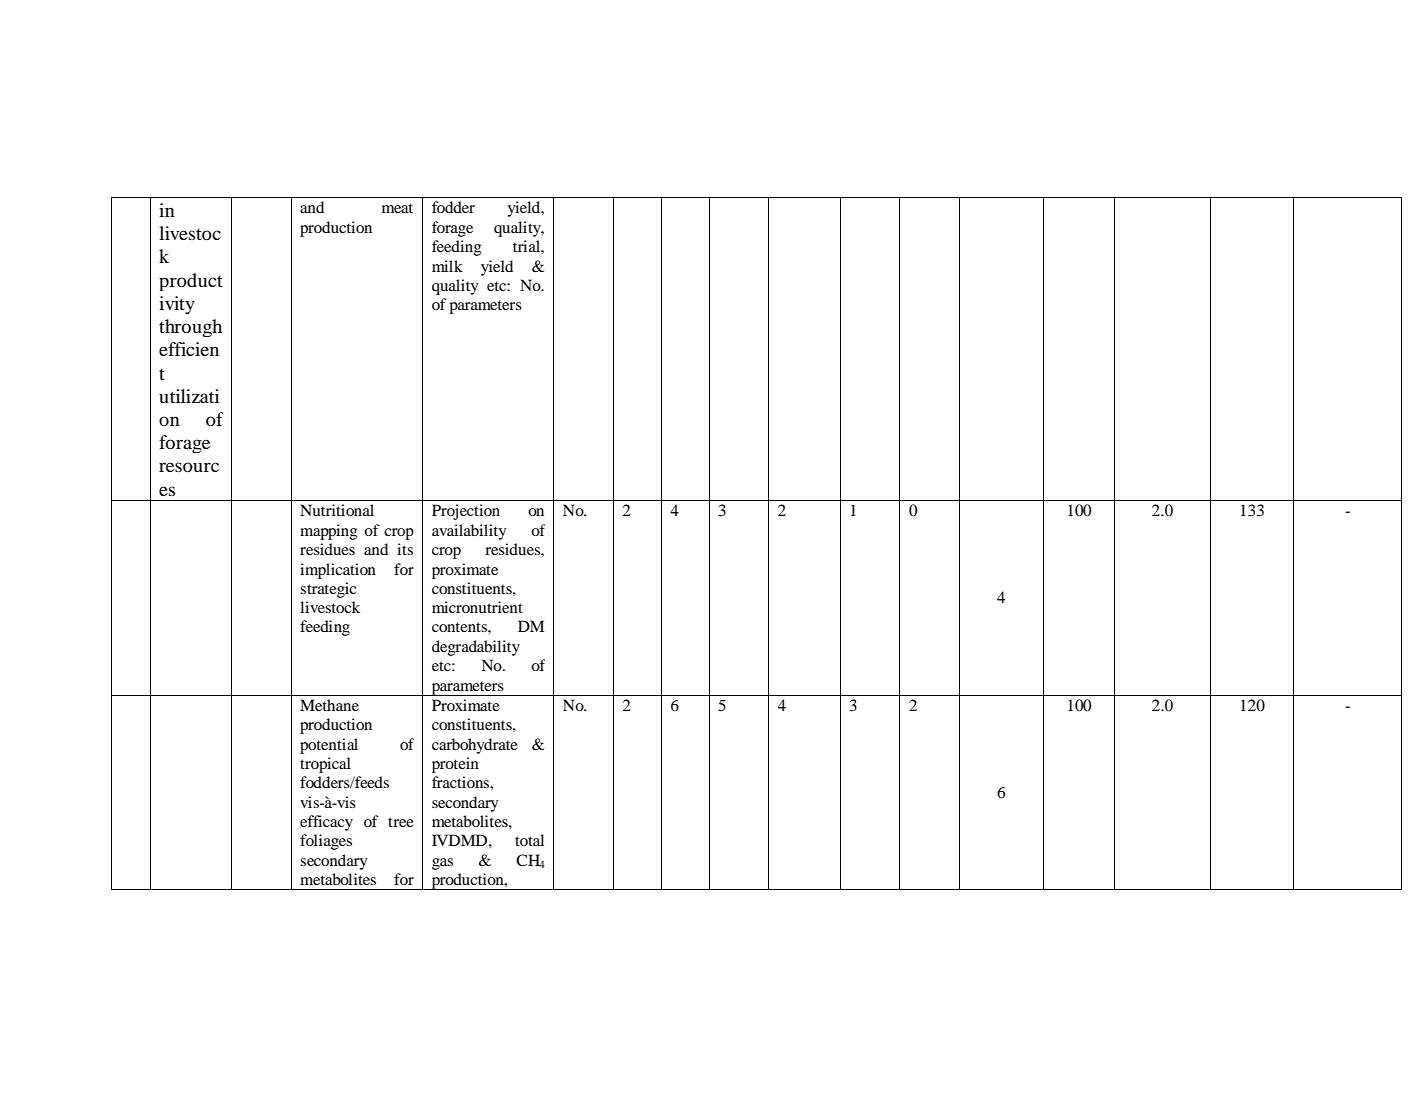 This document has width=1419, height=1096. What do you see at coordinates (337, 510) in the document?
I see `Nutritional` at bounding box center [337, 510].
